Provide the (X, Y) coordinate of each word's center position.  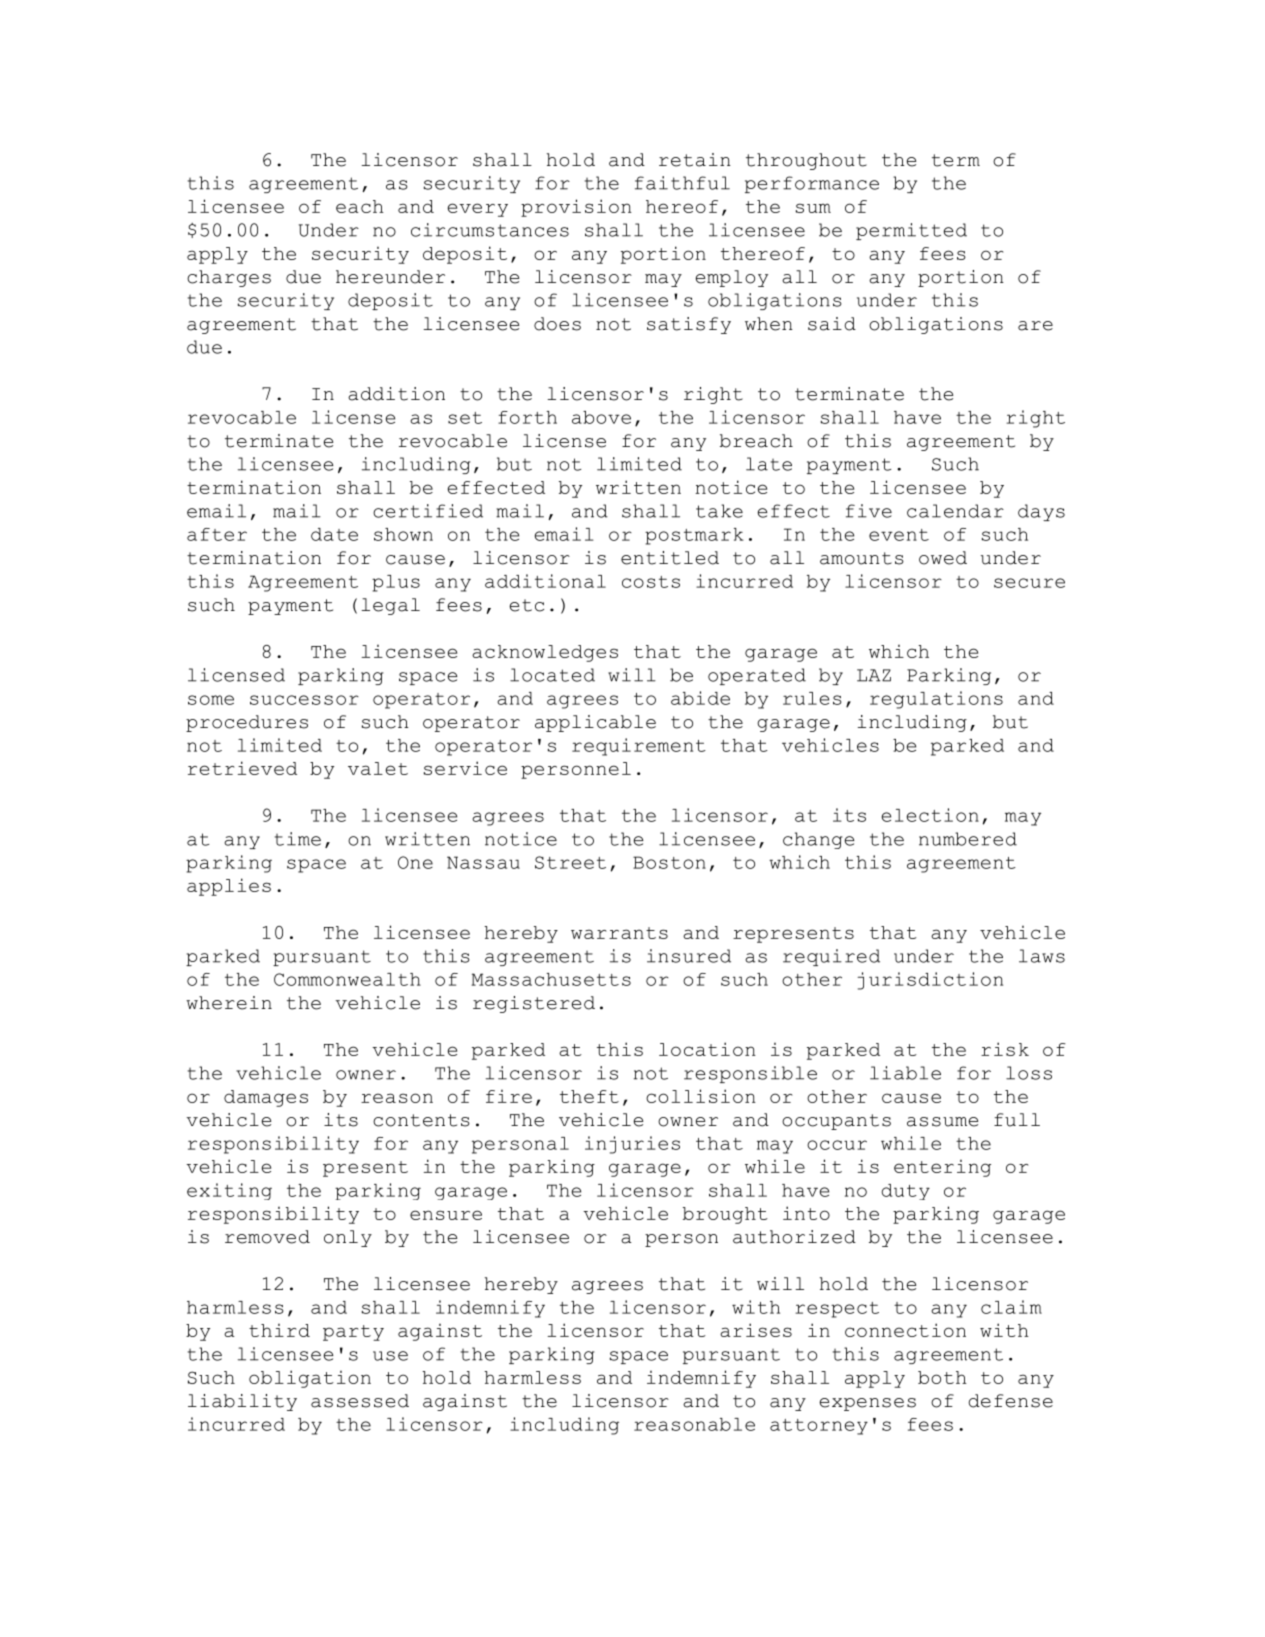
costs (651, 582)
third (279, 1330)
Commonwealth (347, 979)
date (334, 534)
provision (576, 208)
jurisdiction (930, 981)
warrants (619, 933)
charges (229, 278)
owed (943, 558)
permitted (911, 231)
